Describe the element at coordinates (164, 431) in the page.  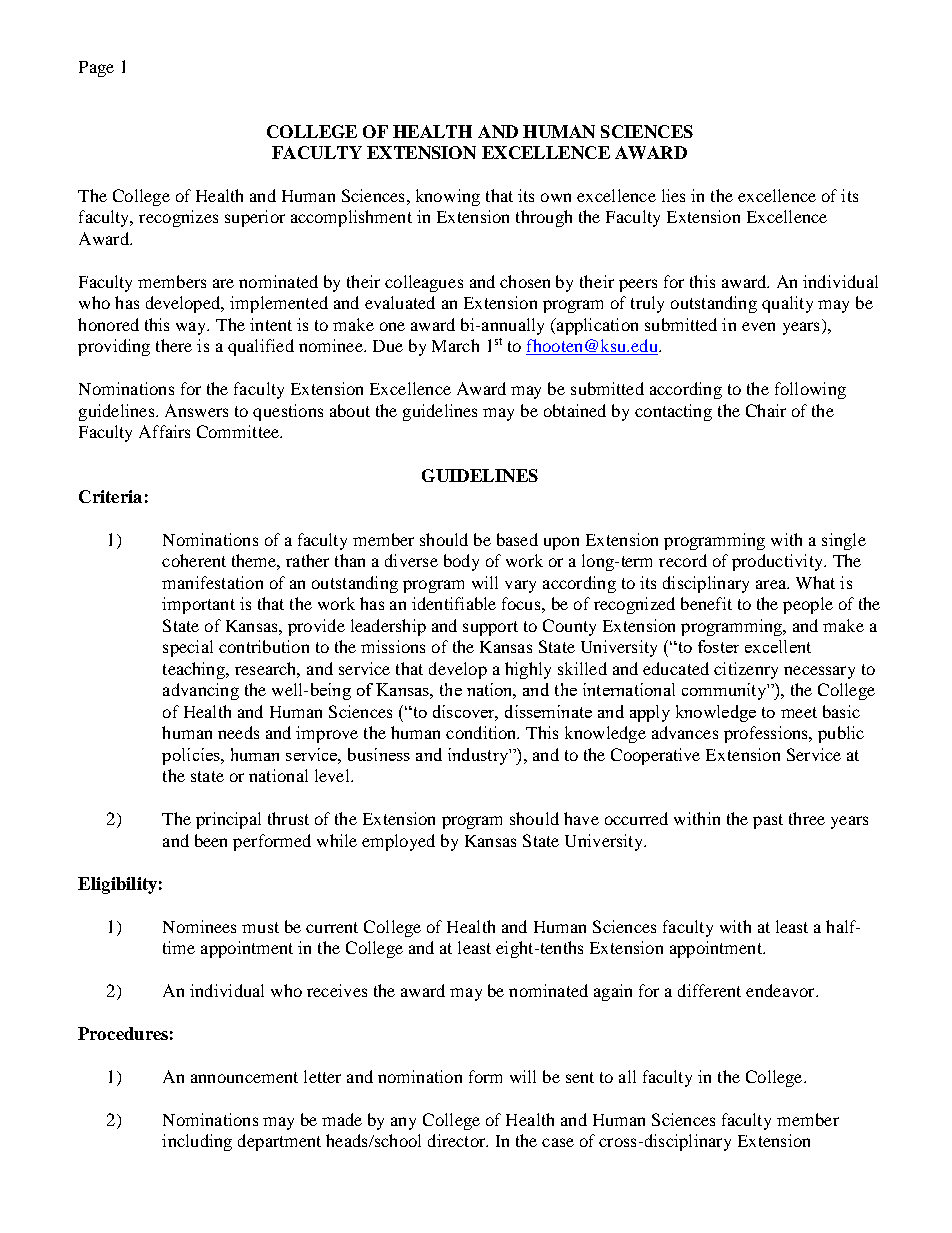
I see `Affairs` at that location.
